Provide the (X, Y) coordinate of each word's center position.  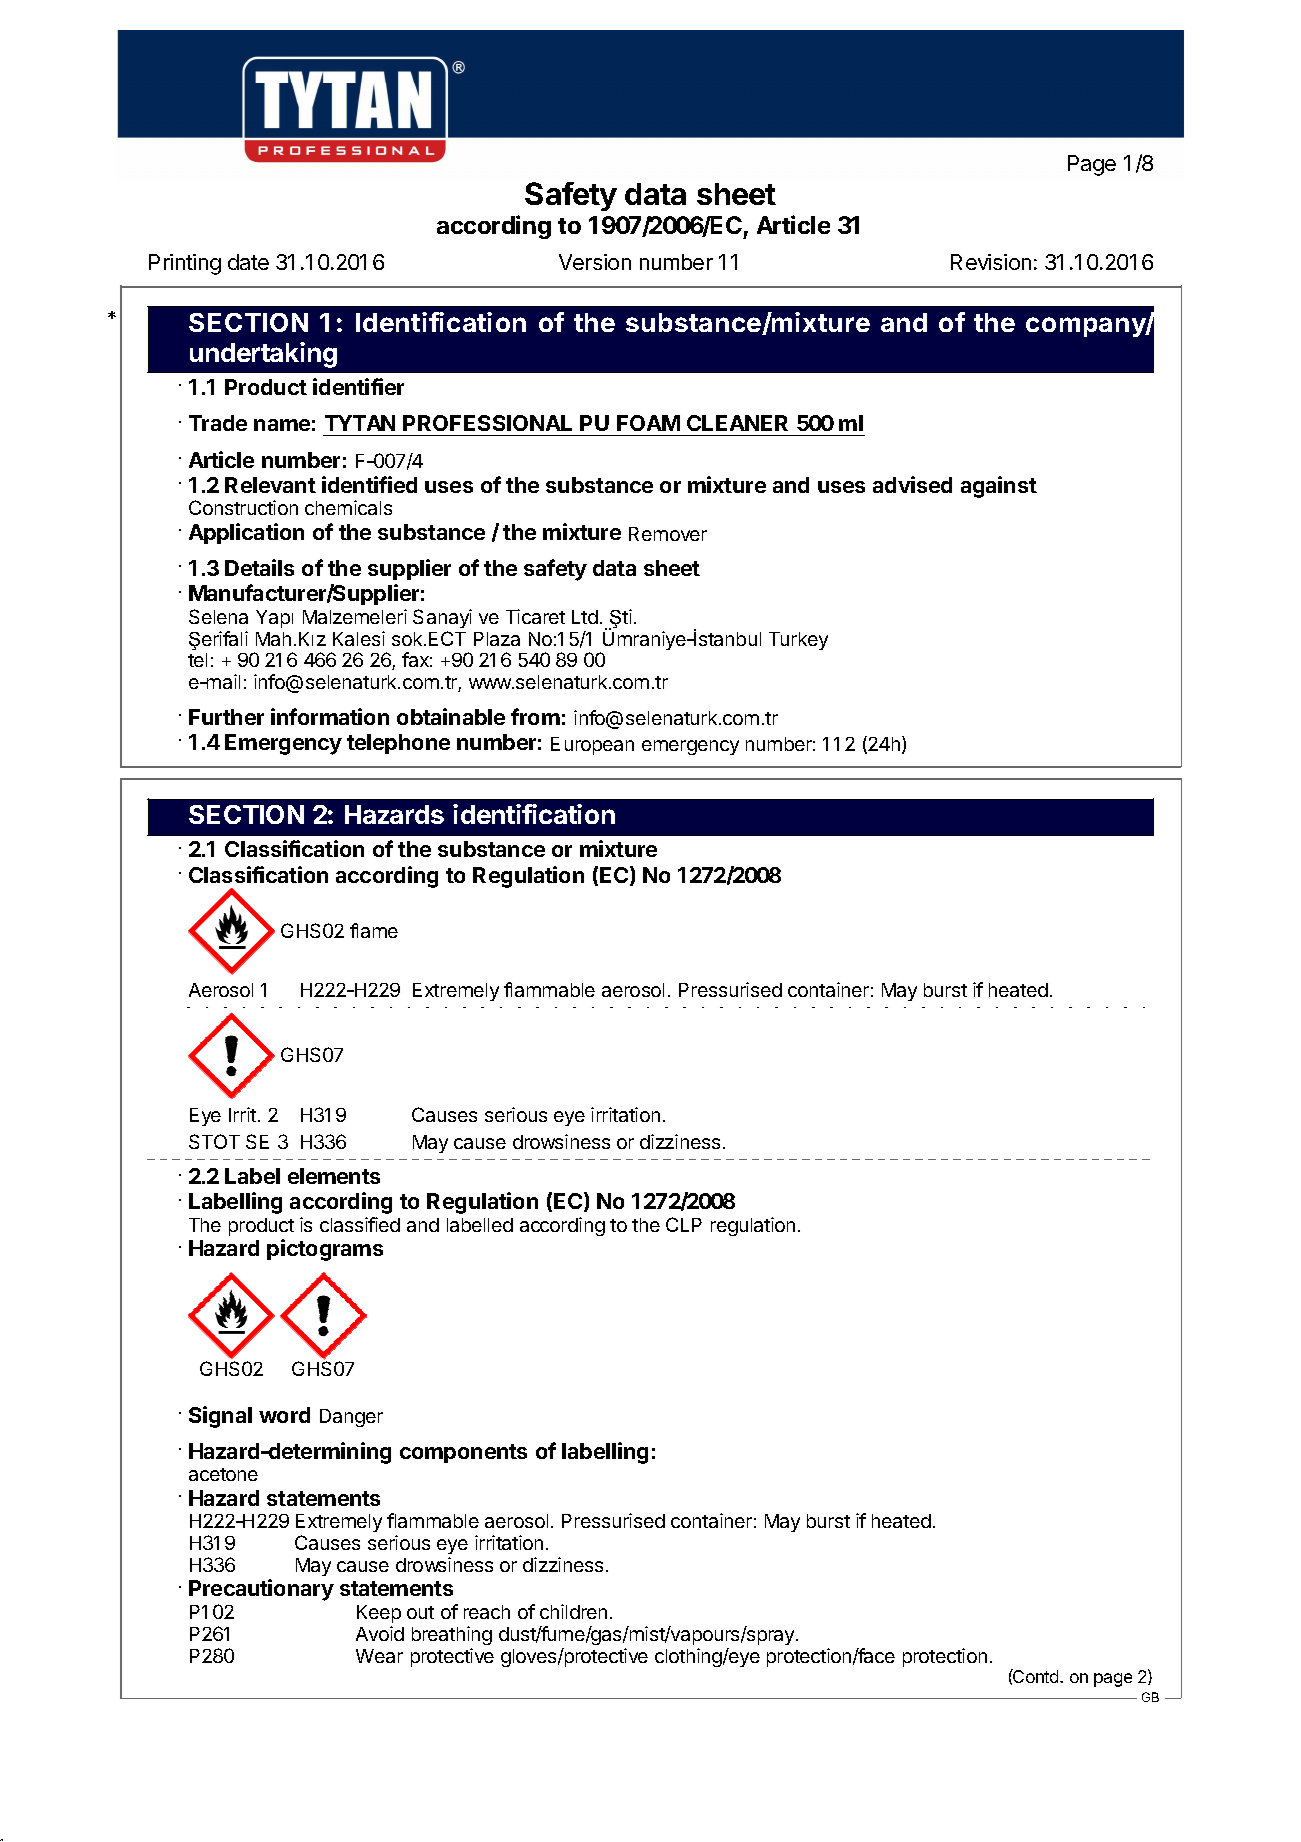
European (592, 746)
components (463, 1453)
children (573, 1611)
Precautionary (261, 1590)
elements (334, 1176)
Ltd (585, 617)
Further (226, 717)
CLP (684, 1224)
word (284, 1415)
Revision (991, 262)
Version (595, 262)
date (248, 262)
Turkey (798, 641)
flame (374, 930)
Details (259, 567)
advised (912, 484)
